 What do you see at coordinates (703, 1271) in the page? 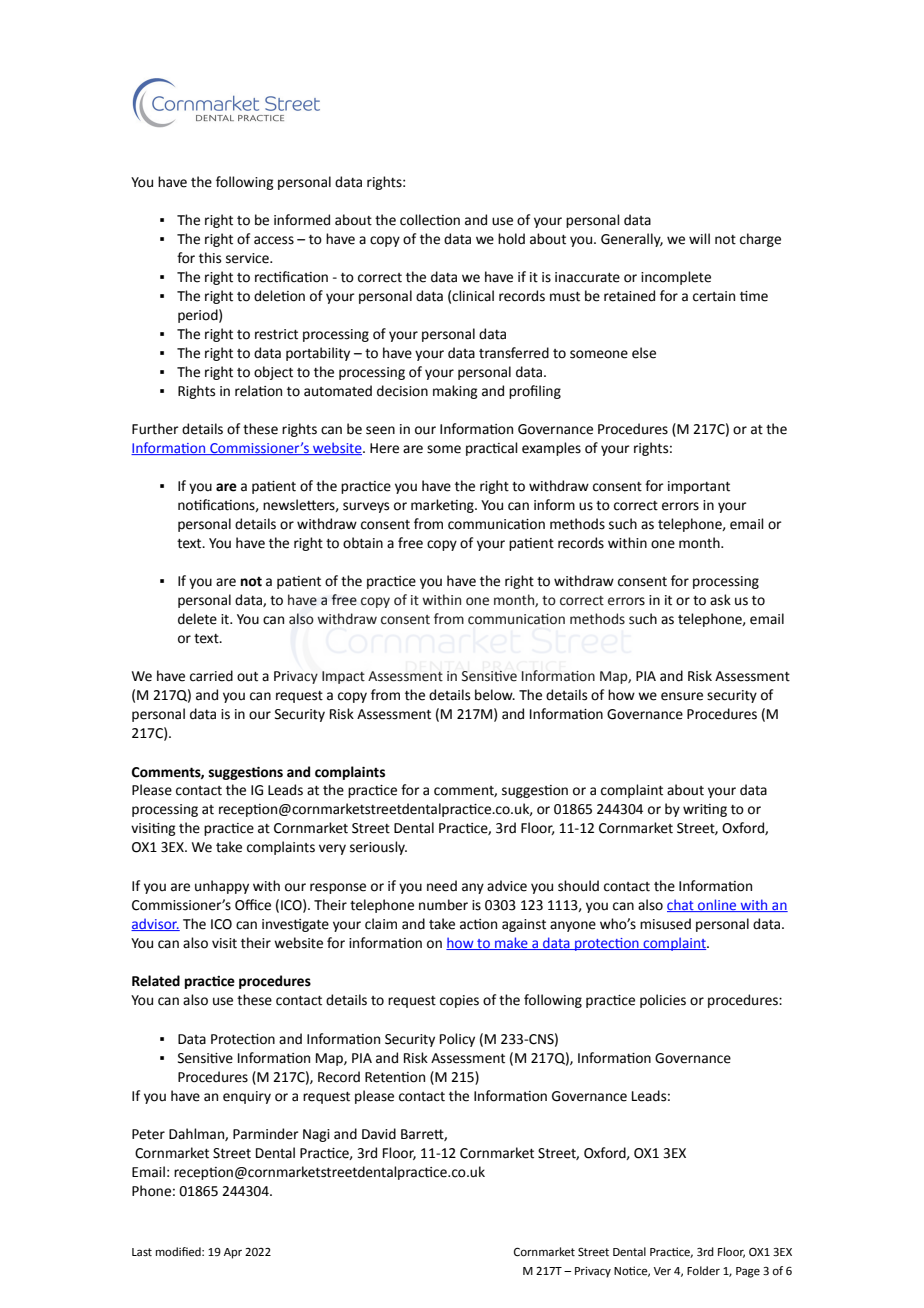
I see `Folder` at bounding box center [703, 1271].
